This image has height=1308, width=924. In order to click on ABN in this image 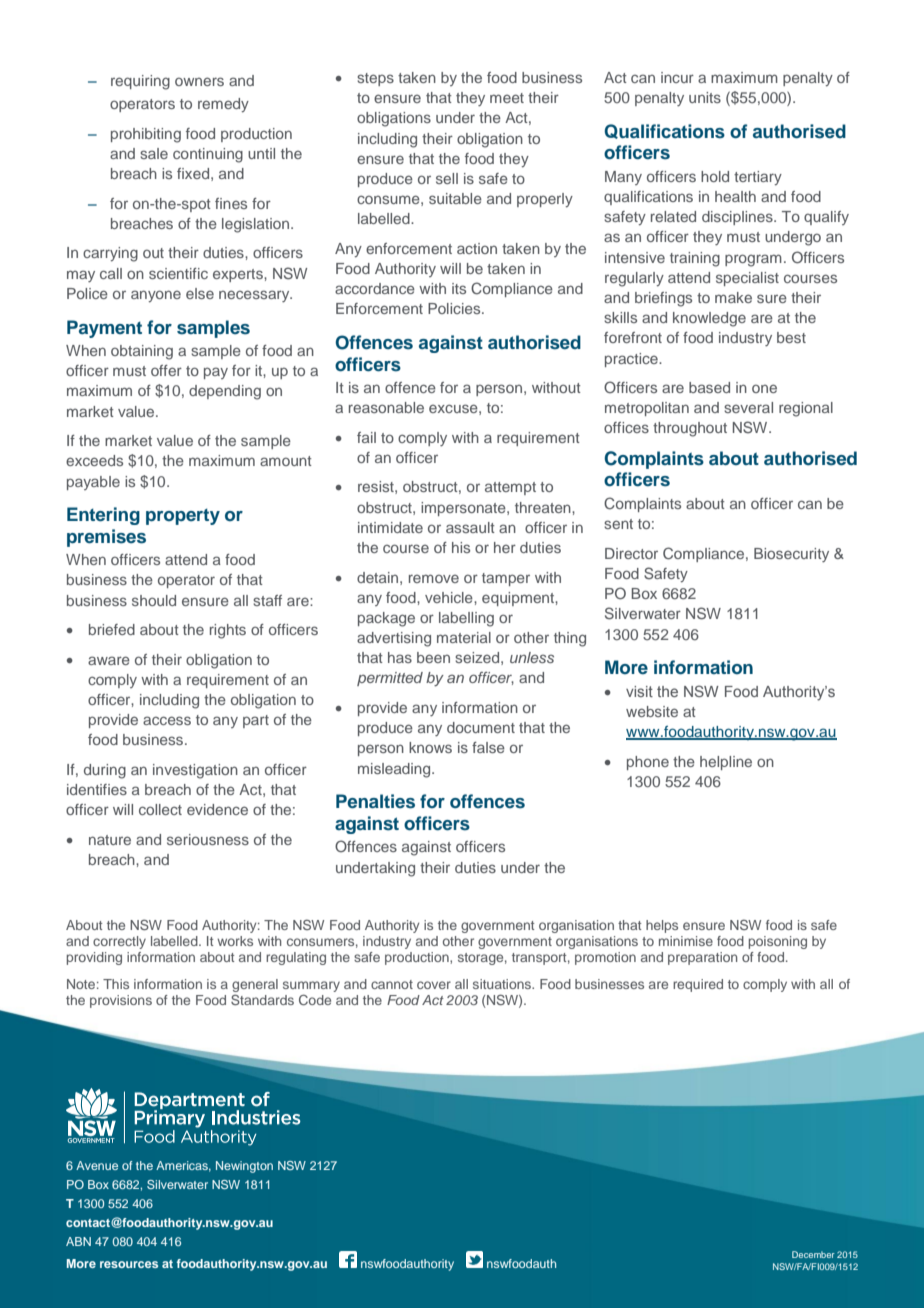, I will do `click(78, 1241)`.
